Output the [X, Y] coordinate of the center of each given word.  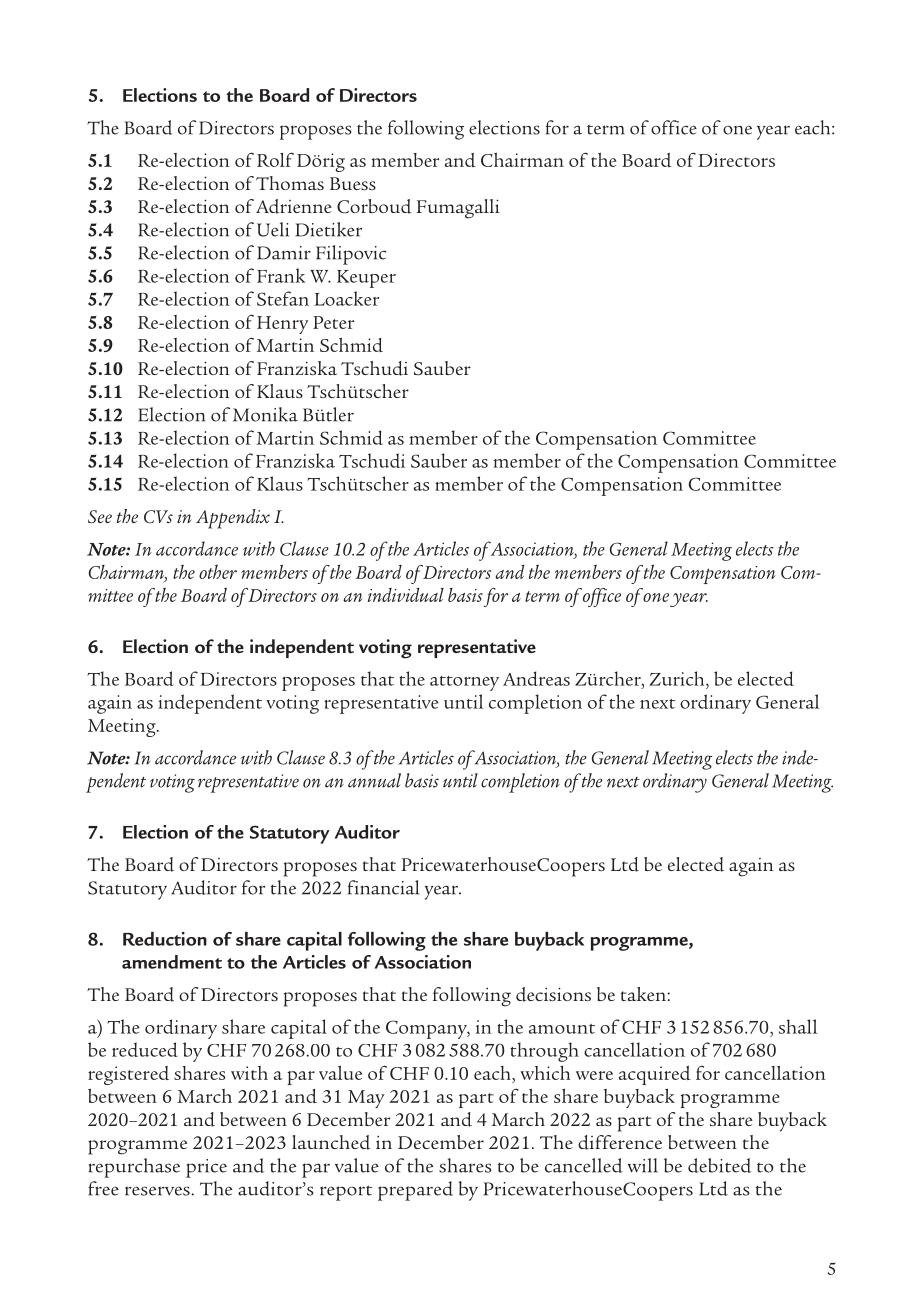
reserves [157, 1191]
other [218, 572]
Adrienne [294, 206]
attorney [464, 683]
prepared [415, 1191]
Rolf [275, 160]
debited [719, 1165]
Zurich [678, 678]
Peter [333, 322]
